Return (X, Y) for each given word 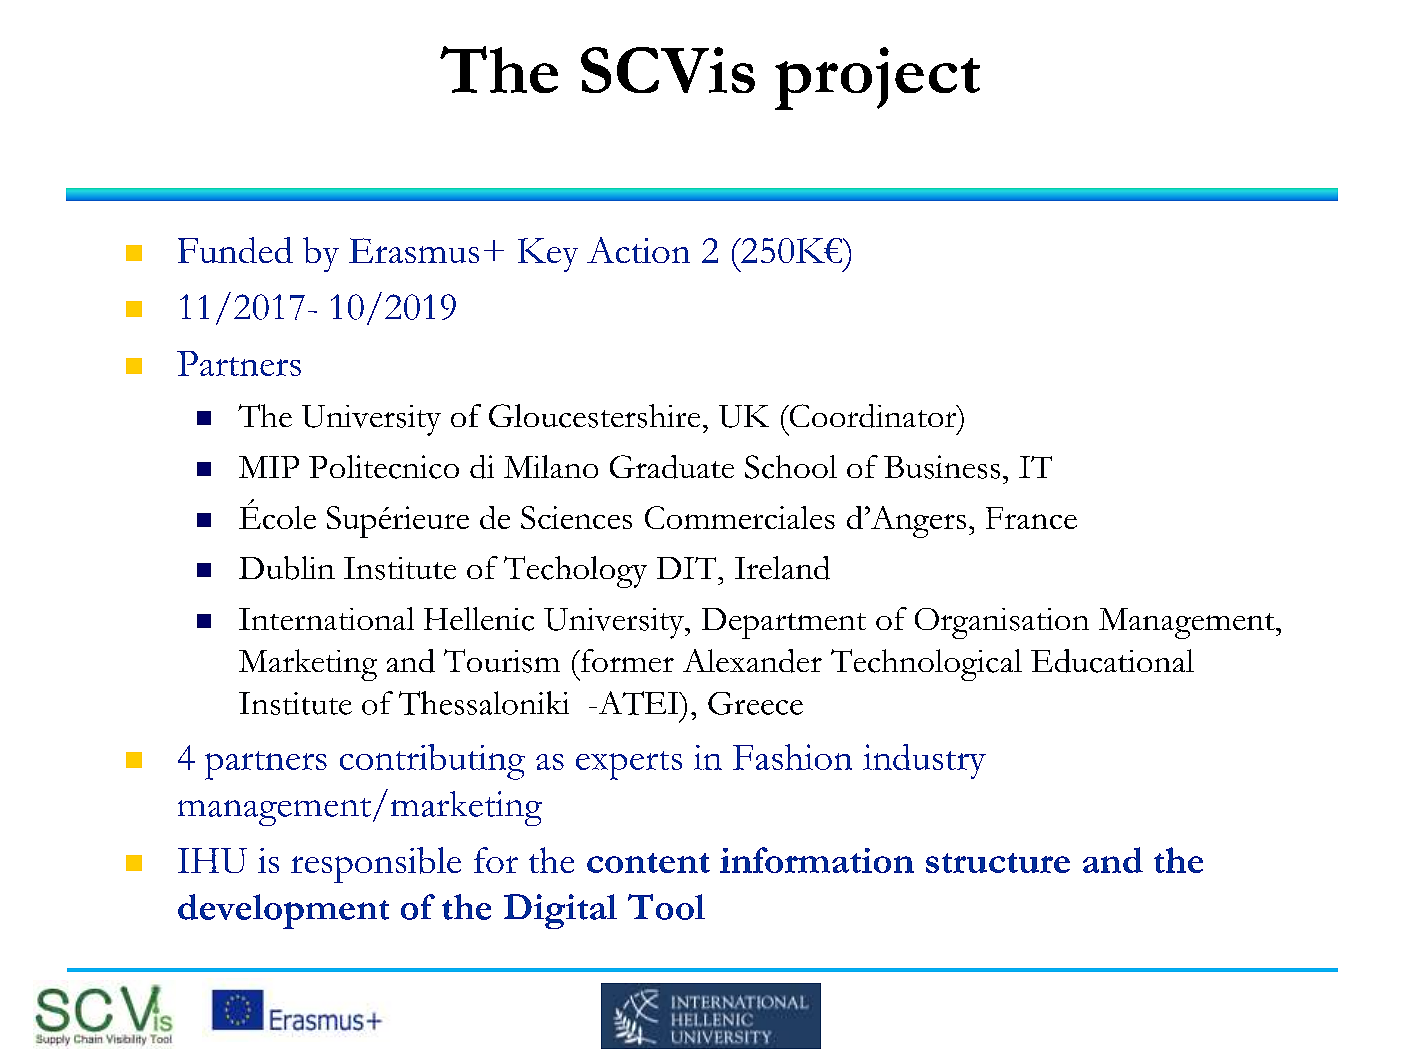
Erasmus (414, 250)
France (1031, 518)
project (877, 78)
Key (548, 255)
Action (638, 250)
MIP (269, 467)
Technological (926, 665)
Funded (235, 250)
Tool (666, 907)
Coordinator (873, 416)
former (626, 660)
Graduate (672, 467)
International (326, 618)
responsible (376, 865)
